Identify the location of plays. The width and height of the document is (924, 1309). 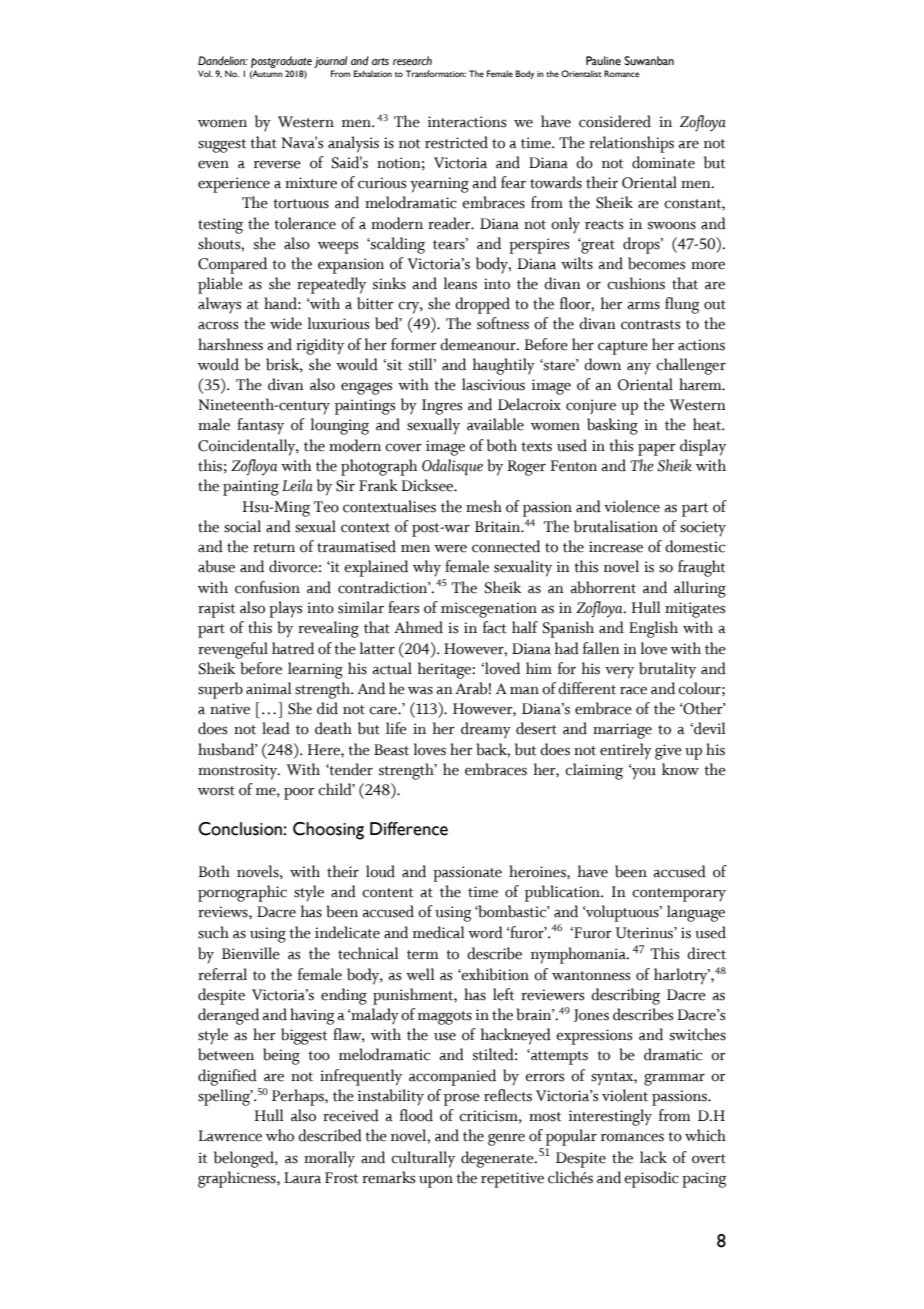
(285, 609).
